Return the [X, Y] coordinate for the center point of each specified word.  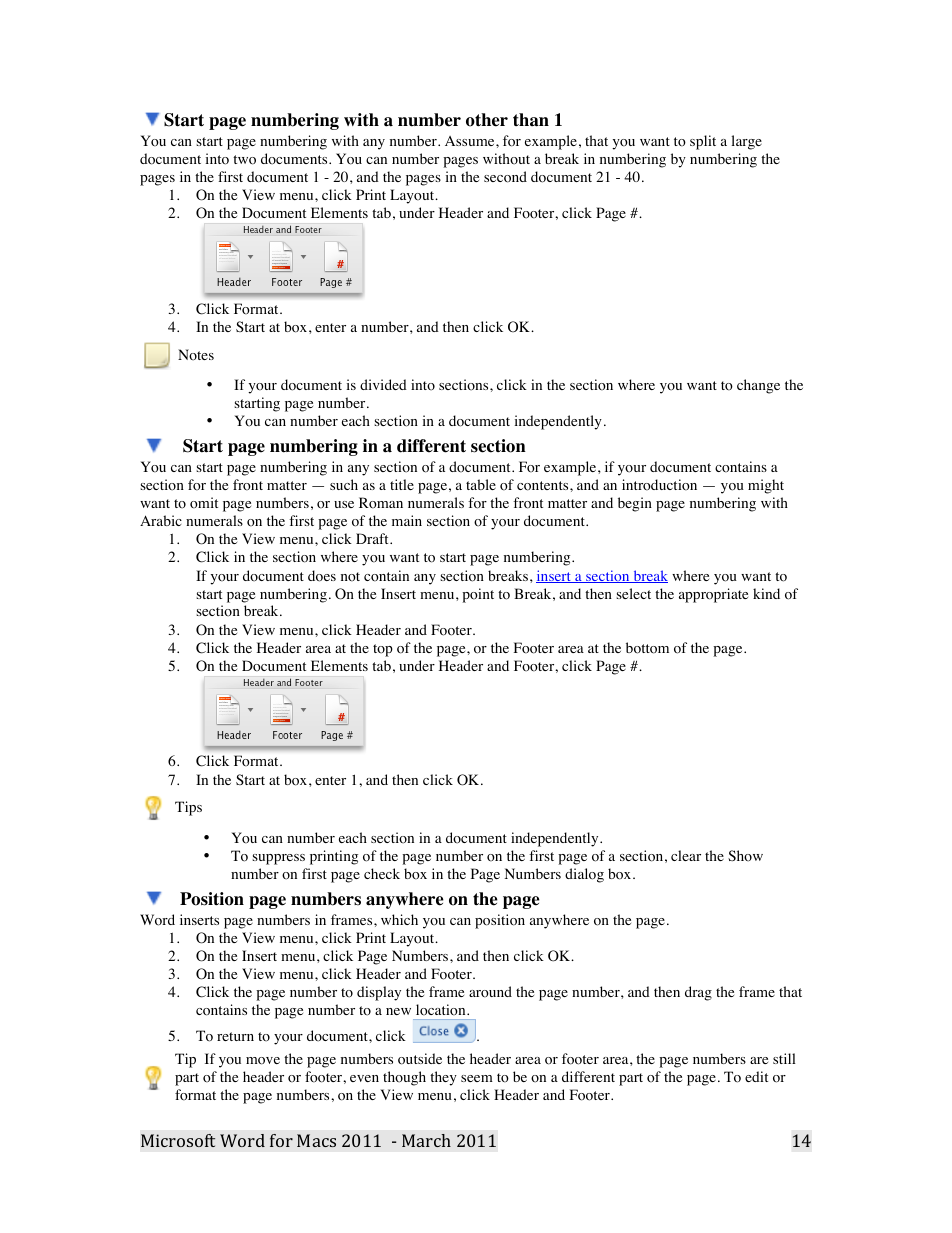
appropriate [713, 595]
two [244, 160]
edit [756, 1076]
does [322, 576]
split [703, 142]
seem [477, 1078]
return [235, 1036]
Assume [471, 141]
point [478, 595]
